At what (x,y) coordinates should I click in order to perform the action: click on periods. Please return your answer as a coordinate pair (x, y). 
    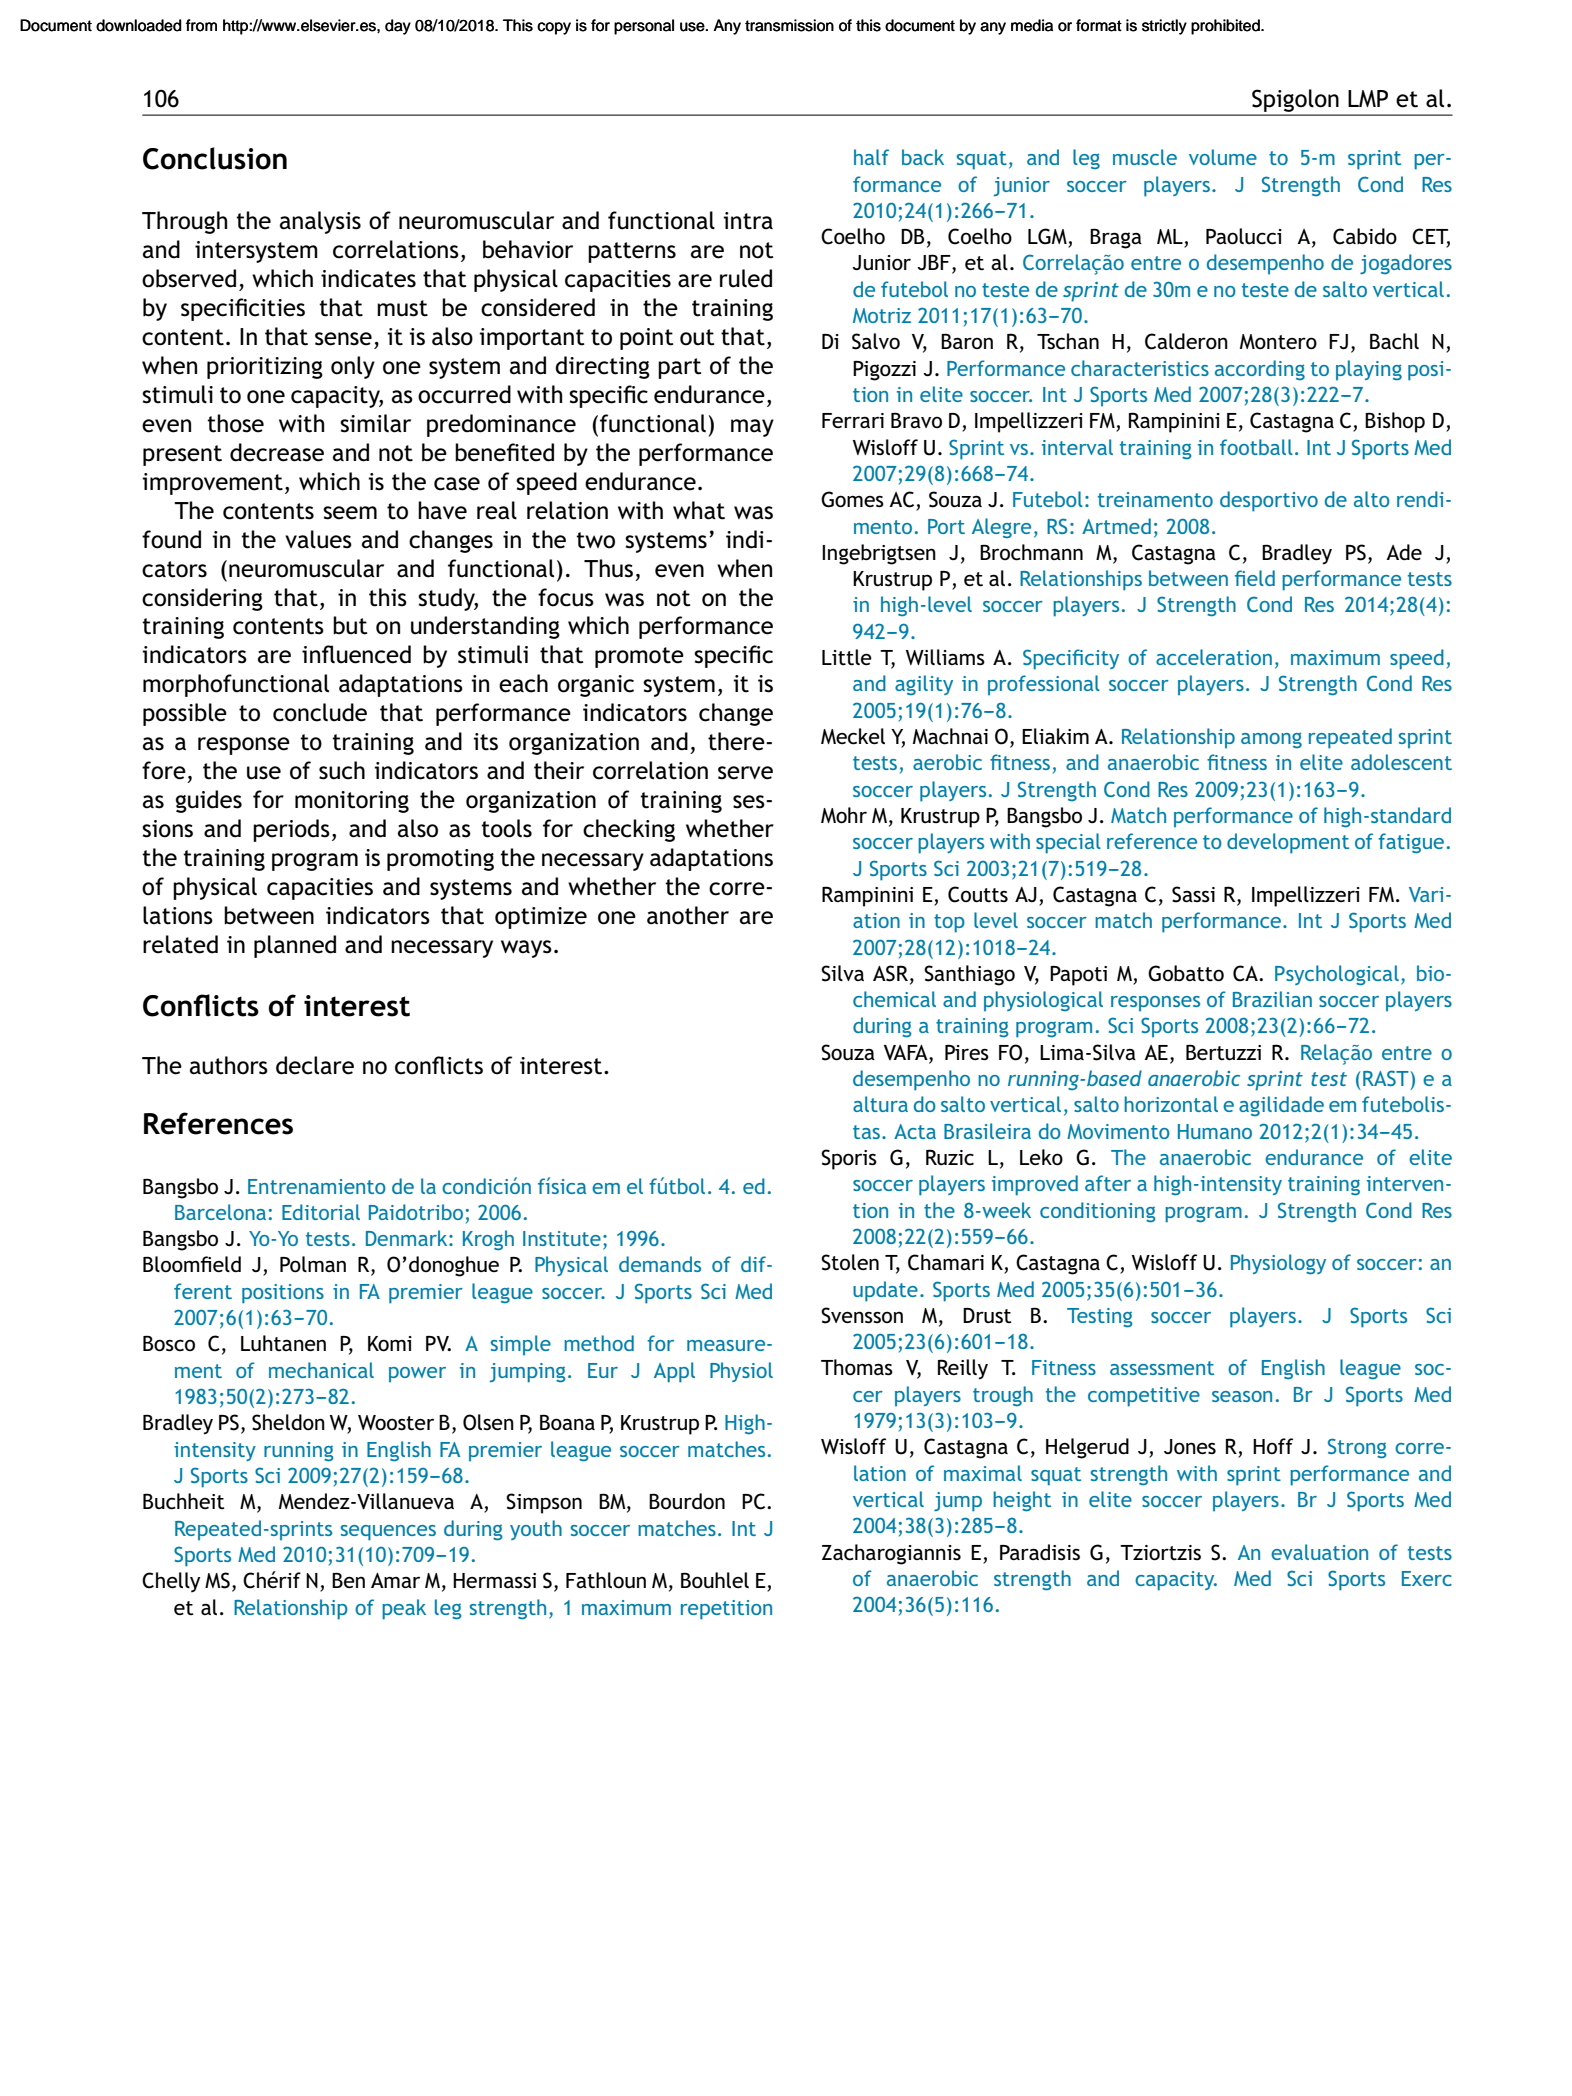
    Looking at the image, I should click on (291, 830).
